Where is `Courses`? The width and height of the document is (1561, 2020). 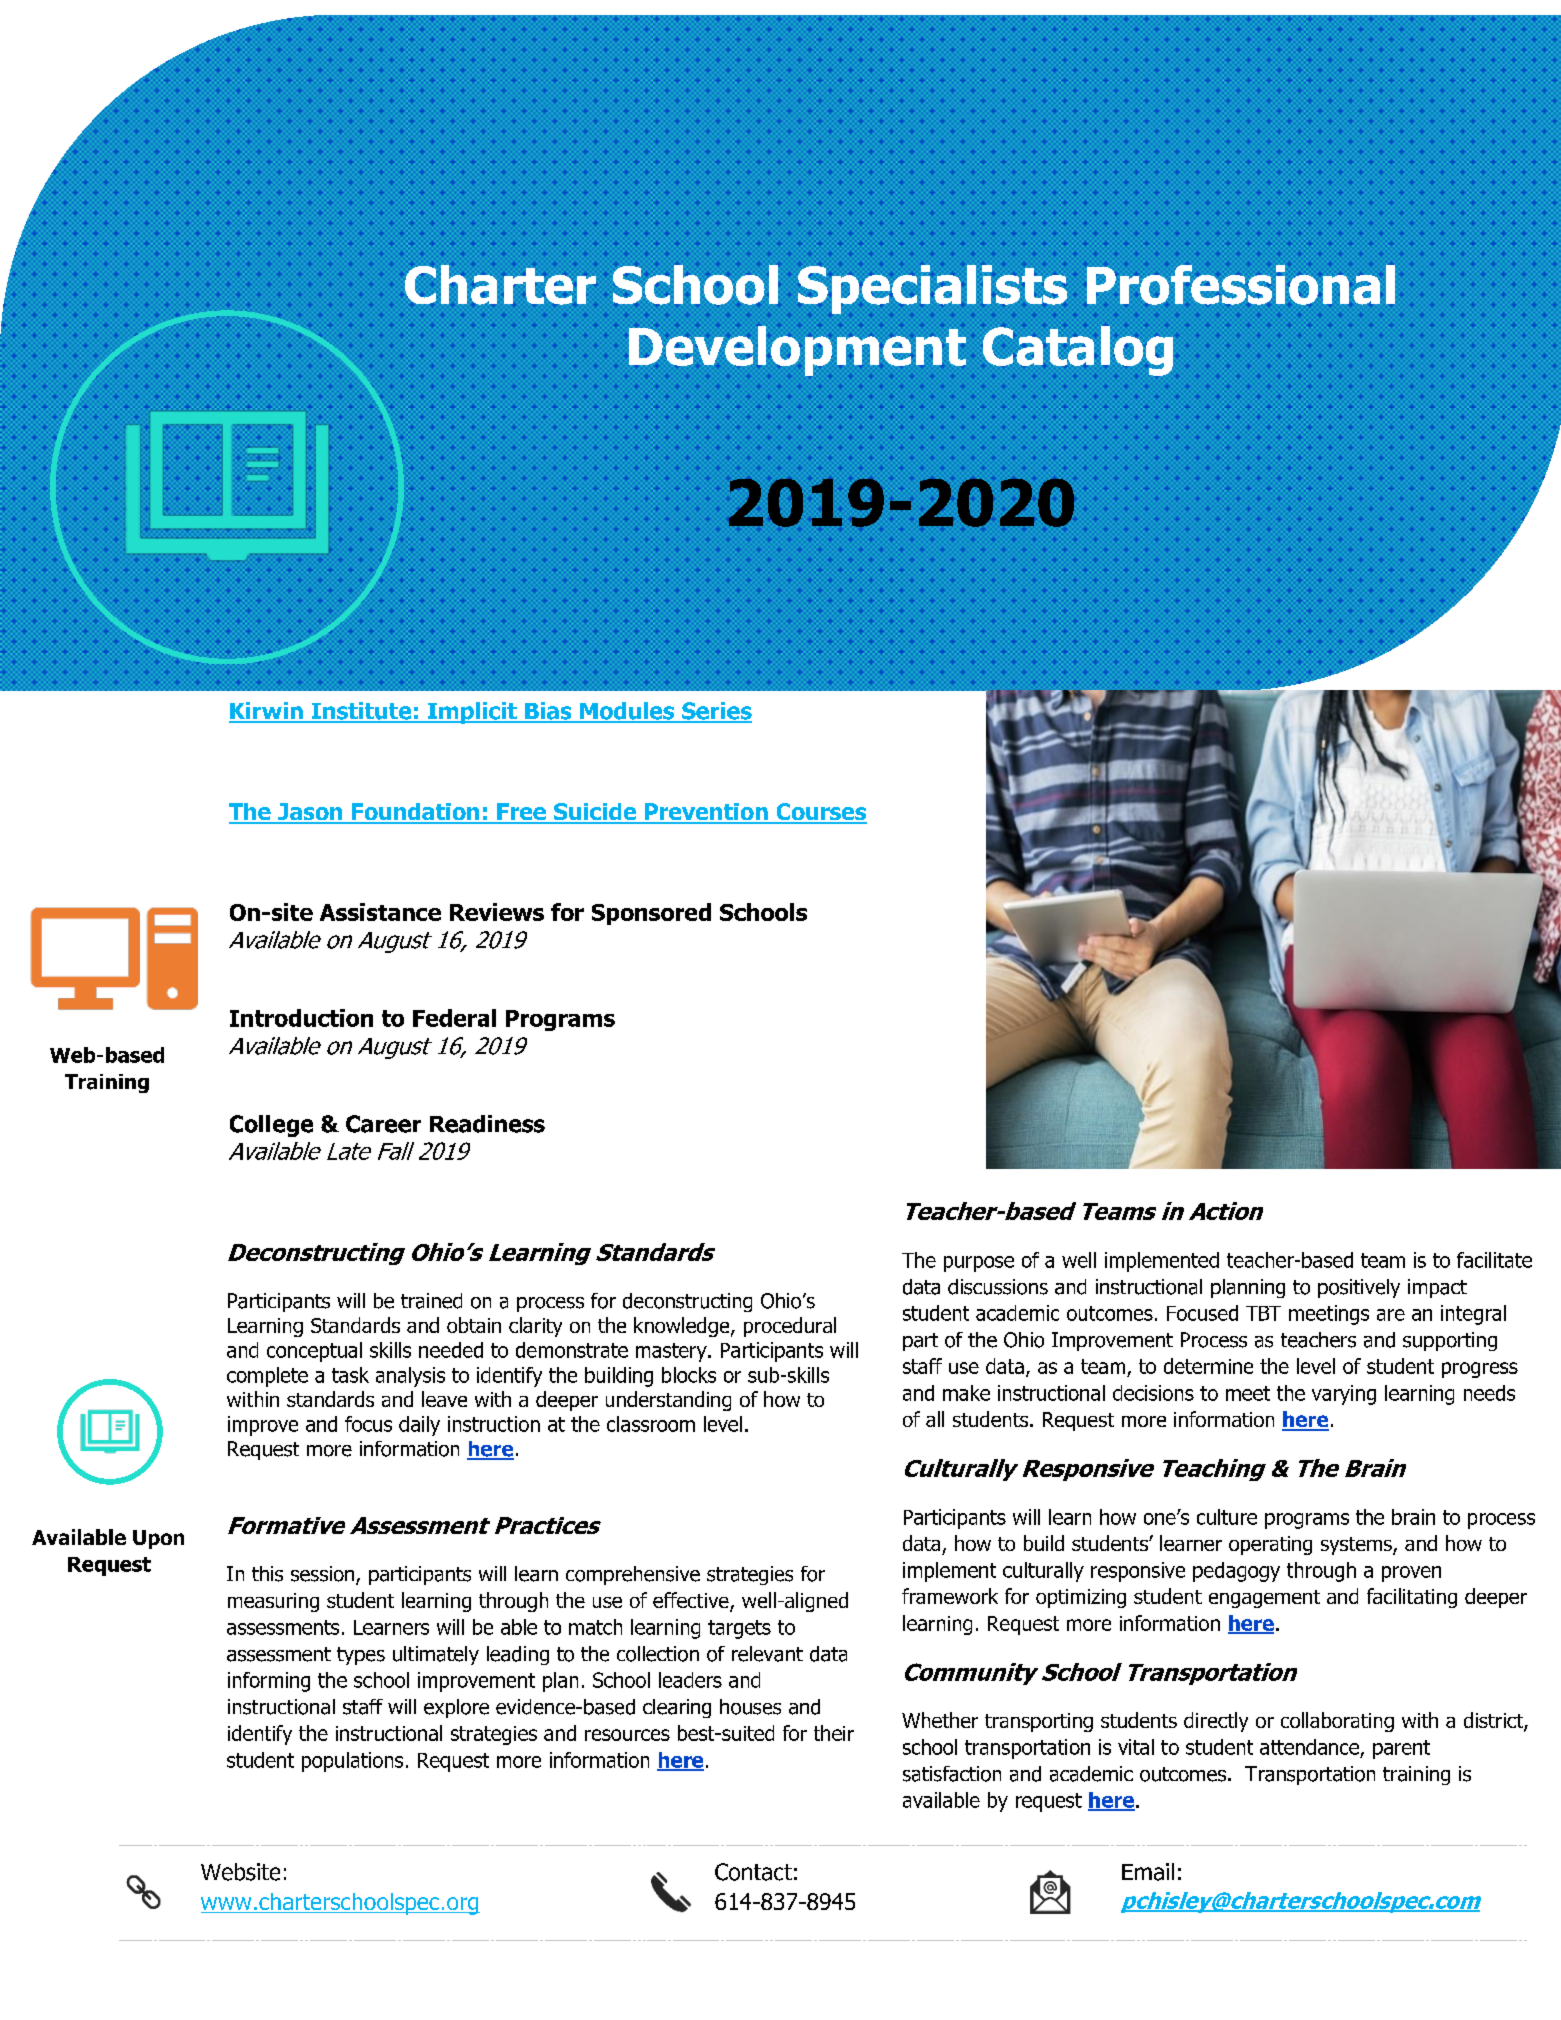
Courses is located at coordinates (820, 813).
